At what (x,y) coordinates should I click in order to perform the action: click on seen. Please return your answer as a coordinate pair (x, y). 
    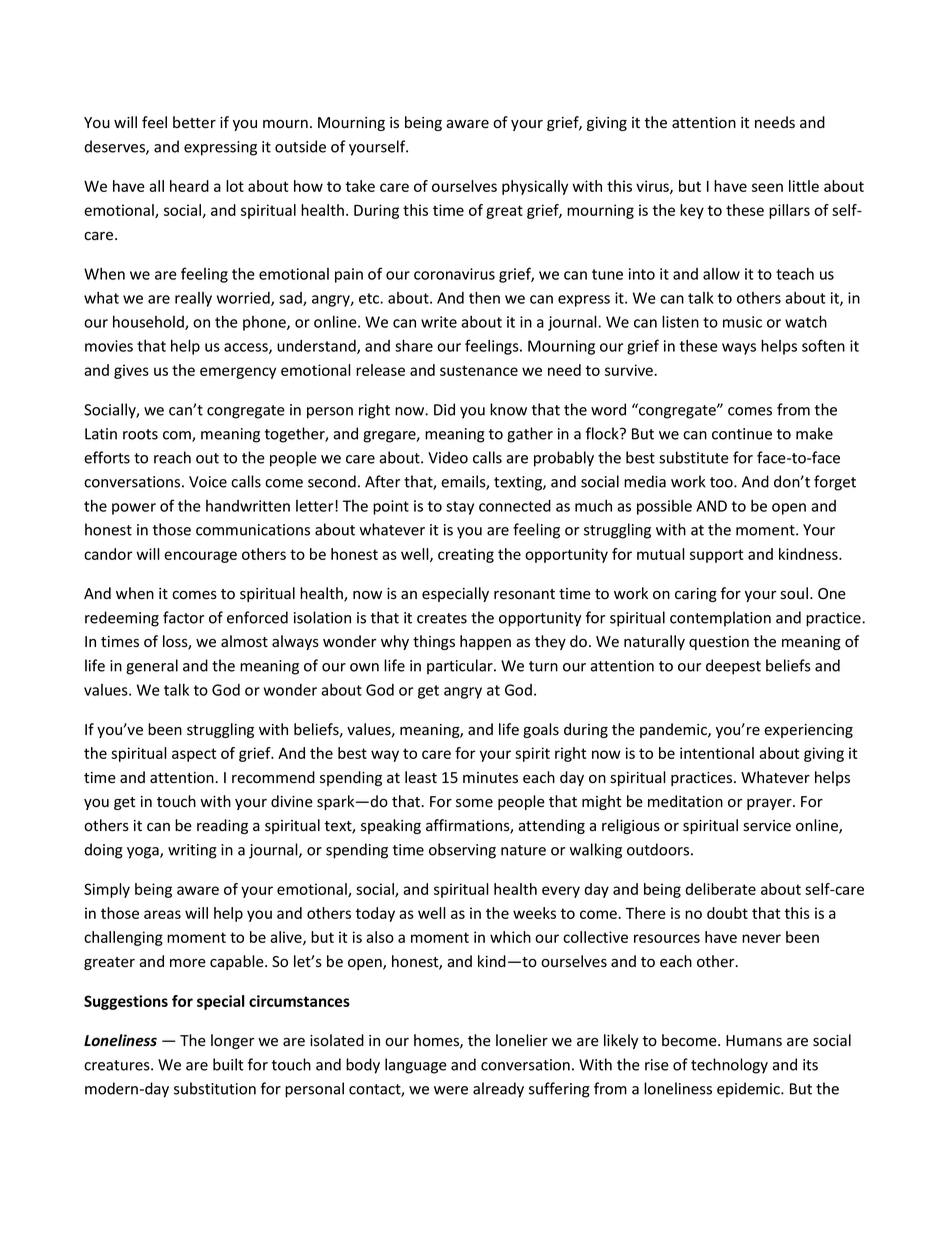
    Looking at the image, I should click on (767, 187).
